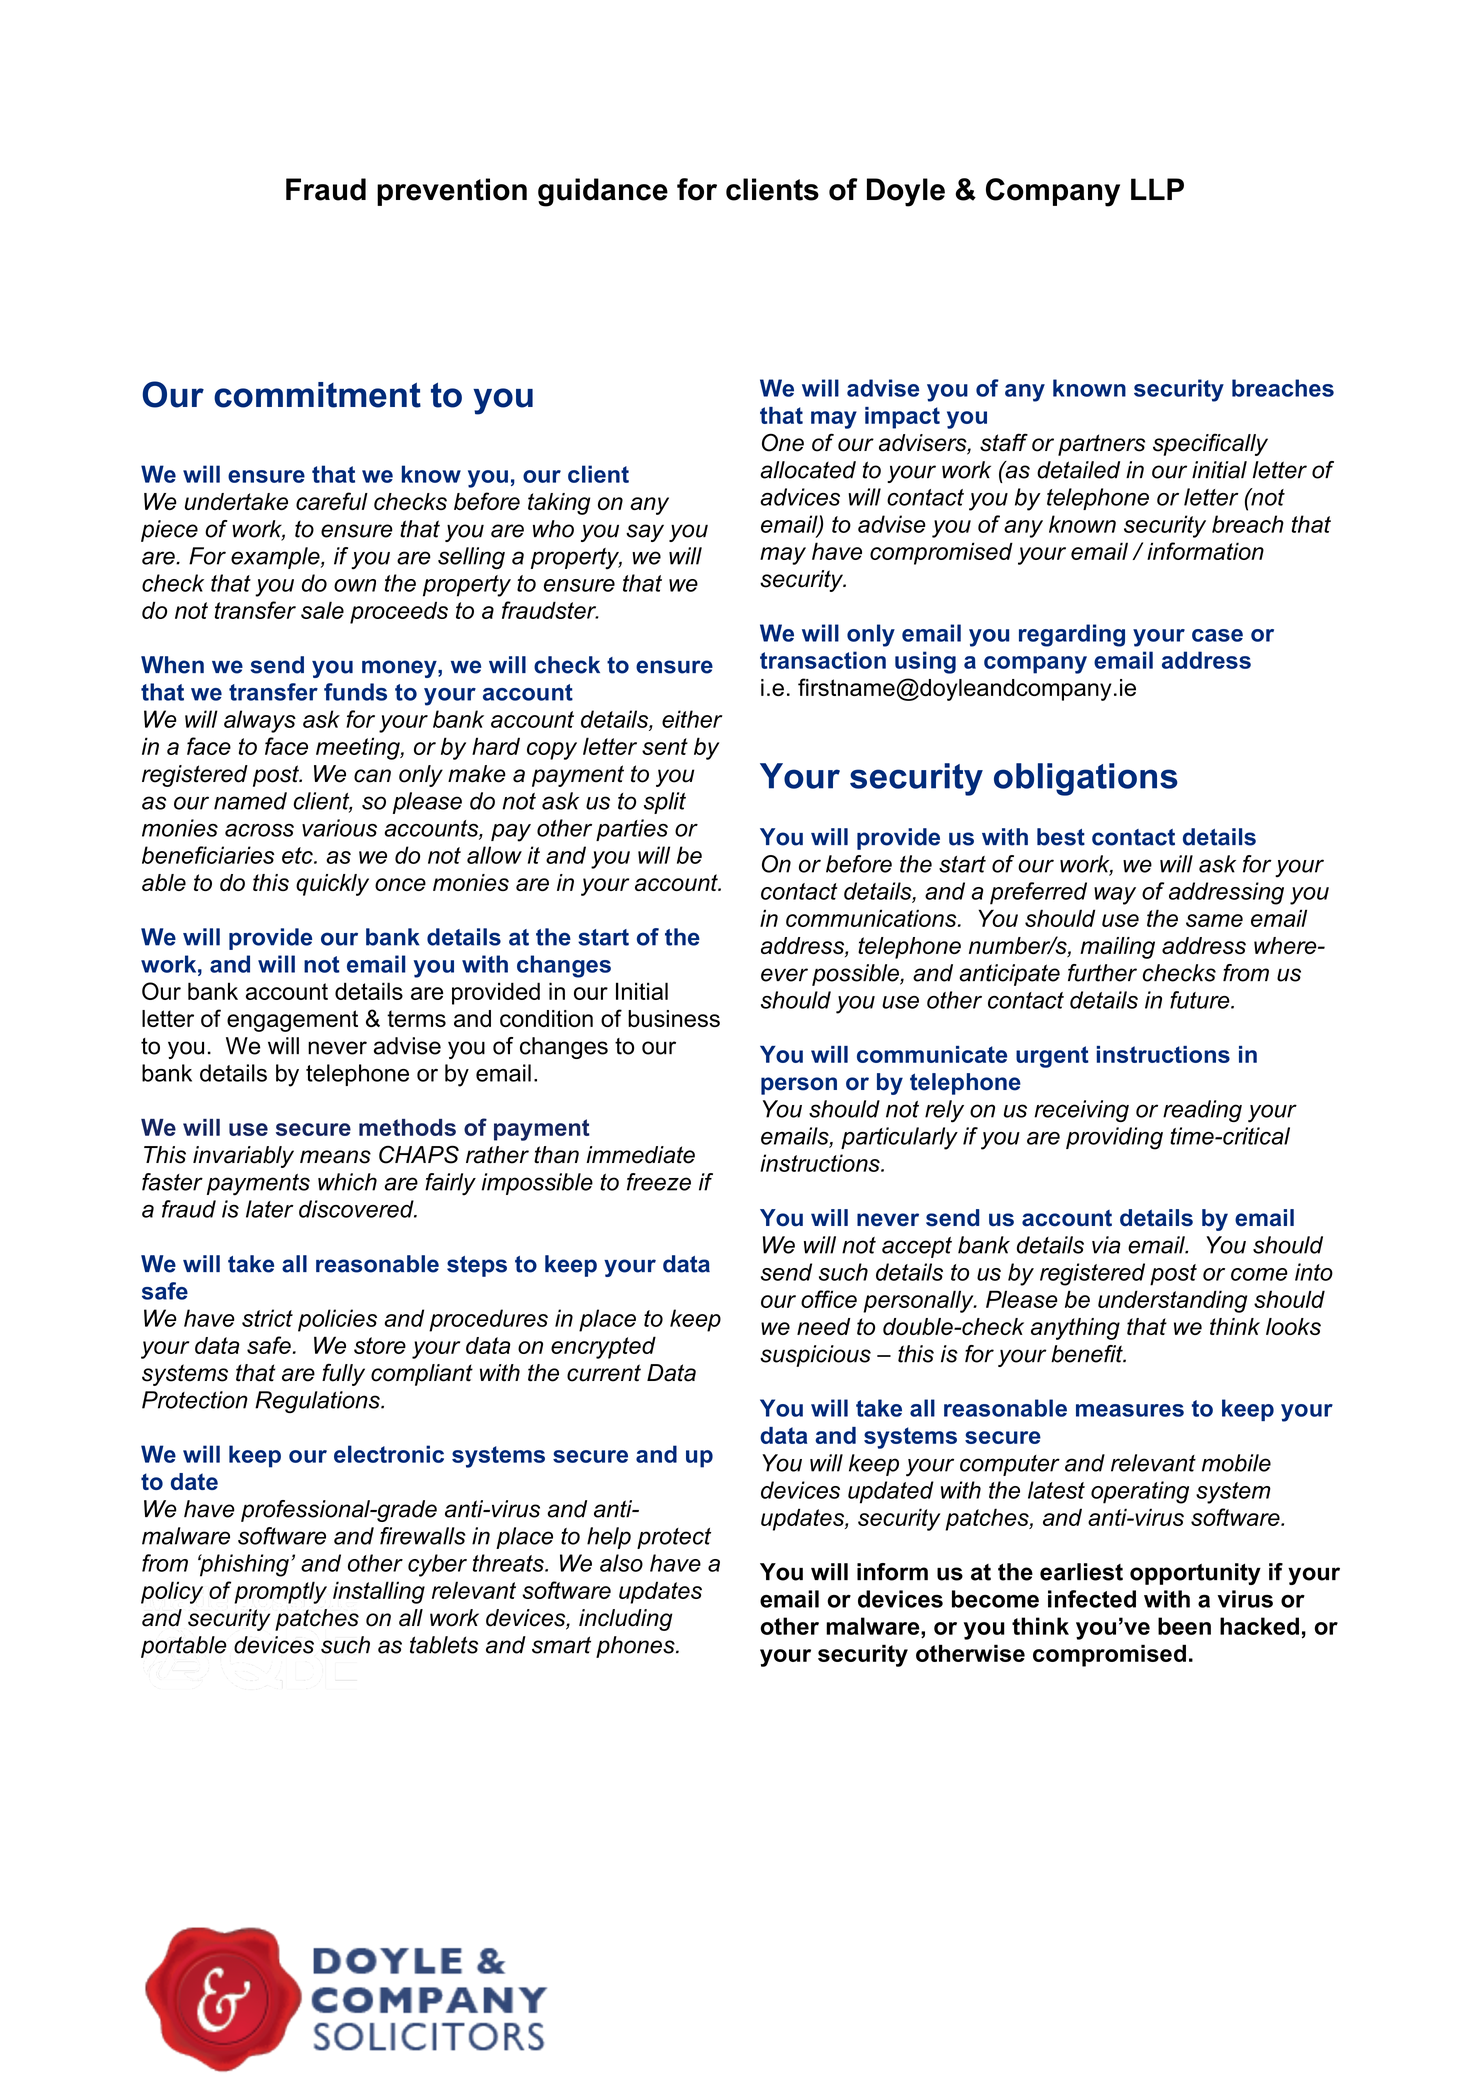 The image size is (1484, 2098). Describe the element at coordinates (452, 192) in the page. I see `prevention` at that location.
